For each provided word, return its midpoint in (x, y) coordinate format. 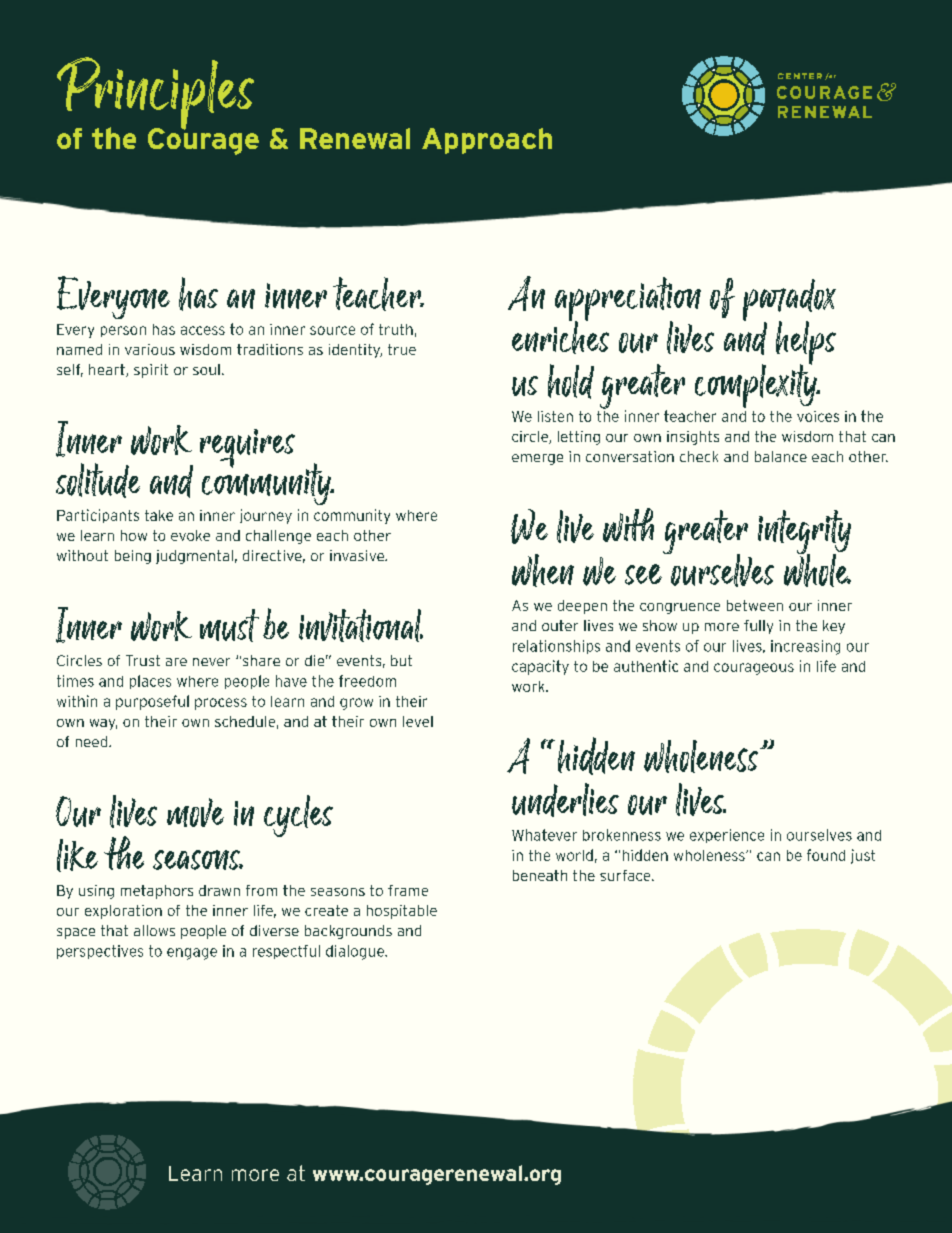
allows (154, 930)
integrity (804, 533)
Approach (487, 141)
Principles (155, 94)
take (159, 515)
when (543, 570)
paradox (789, 301)
